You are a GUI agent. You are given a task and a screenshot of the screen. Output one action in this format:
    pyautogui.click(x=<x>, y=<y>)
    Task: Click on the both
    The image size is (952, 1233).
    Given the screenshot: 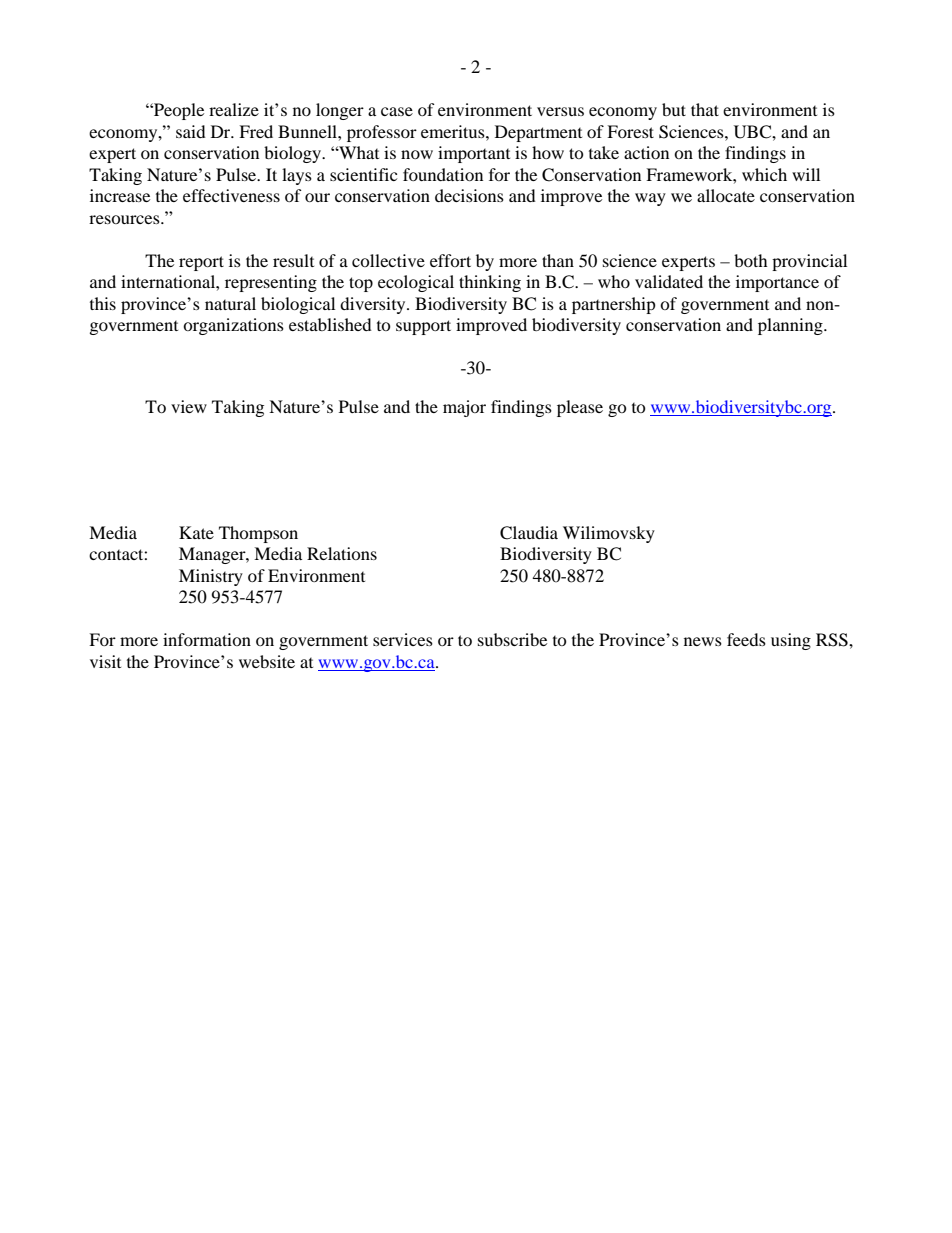 What is the action you would take?
    pyautogui.click(x=751, y=260)
